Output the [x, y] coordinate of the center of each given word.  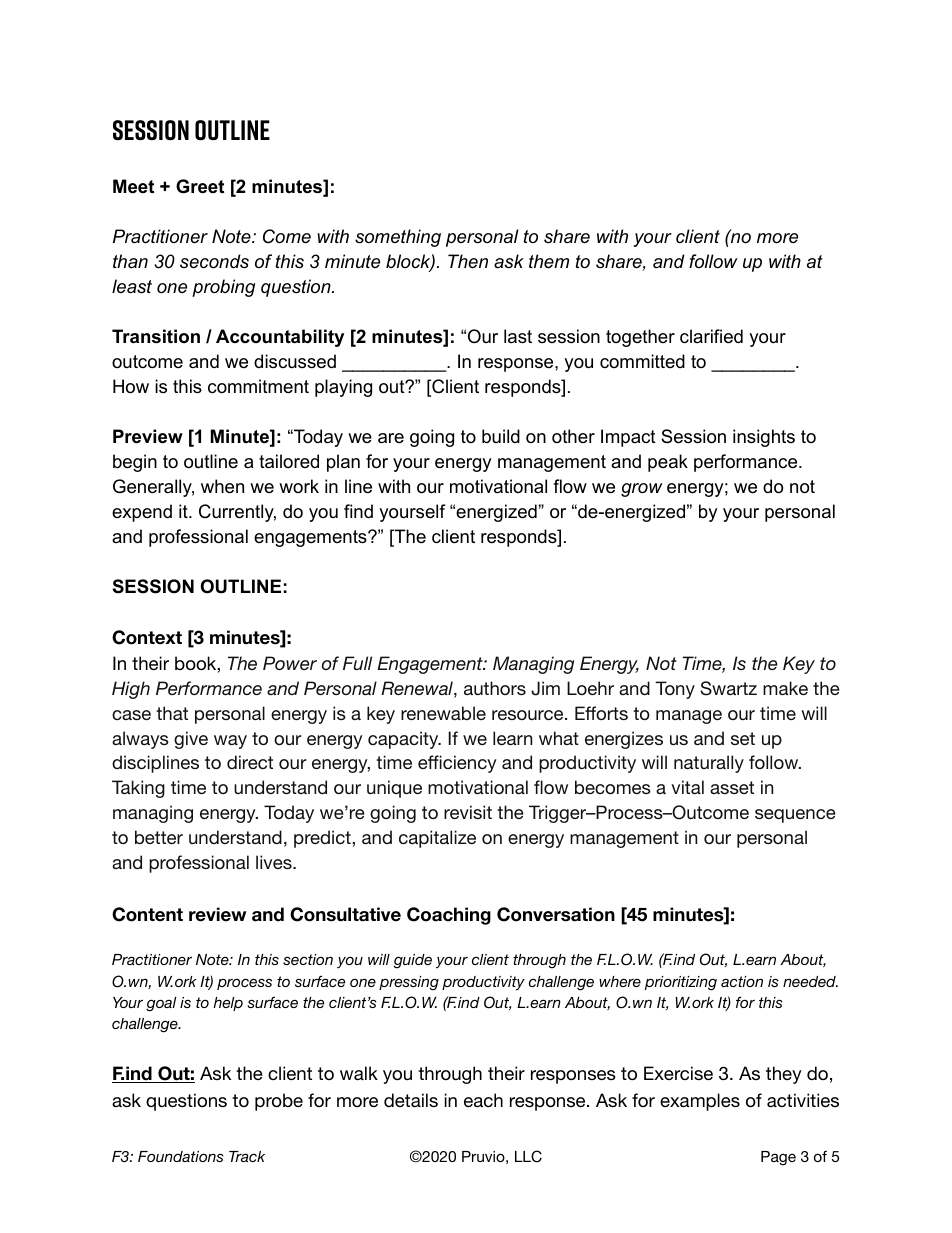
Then [468, 261]
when [222, 486]
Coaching [449, 916]
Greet [200, 186]
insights [764, 438]
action [742, 981]
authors [495, 688]
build [501, 436]
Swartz [728, 688]
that [172, 713]
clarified [711, 336]
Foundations [181, 1156]
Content [147, 914]
